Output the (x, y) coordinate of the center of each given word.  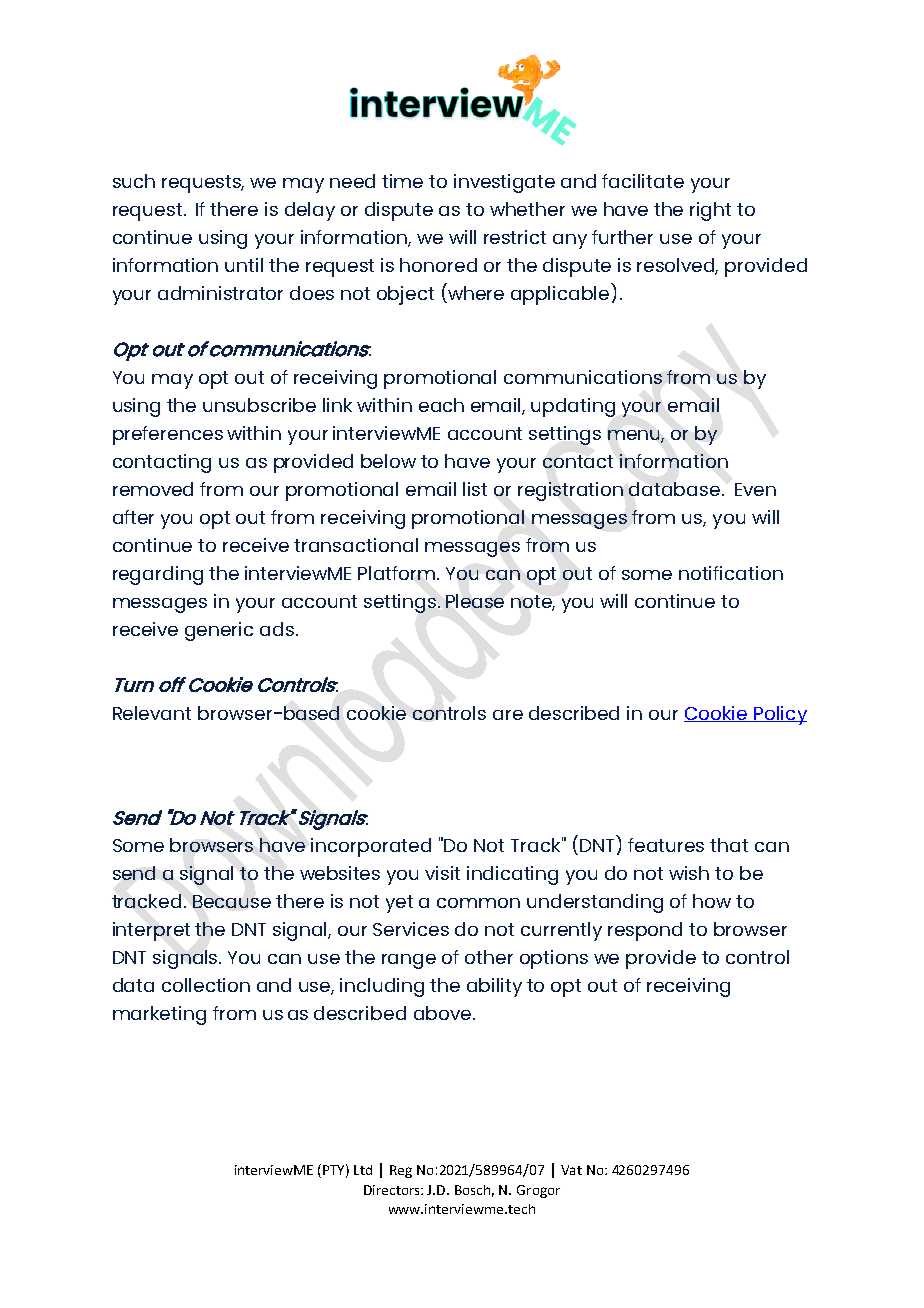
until (244, 265)
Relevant (152, 713)
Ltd (363, 1170)
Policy (779, 715)
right (710, 211)
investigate (504, 183)
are (508, 715)
